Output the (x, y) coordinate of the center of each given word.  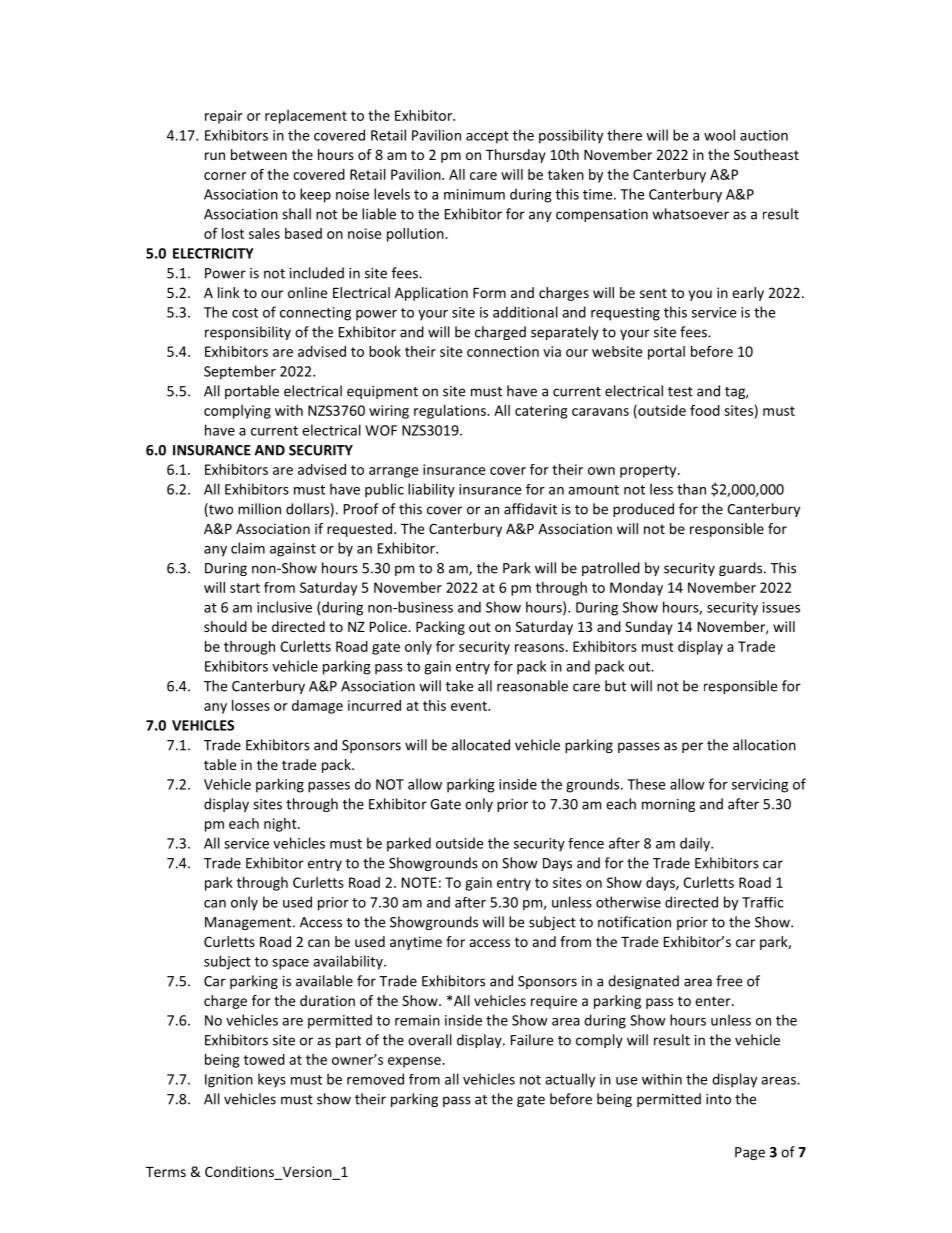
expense (415, 1062)
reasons (539, 648)
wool (719, 135)
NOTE (419, 882)
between (259, 154)
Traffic (763, 902)
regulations (451, 412)
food (705, 410)
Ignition (229, 1081)
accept (487, 137)
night (281, 825)
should (225, 626)
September (240, 372)
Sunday (649, 628)
